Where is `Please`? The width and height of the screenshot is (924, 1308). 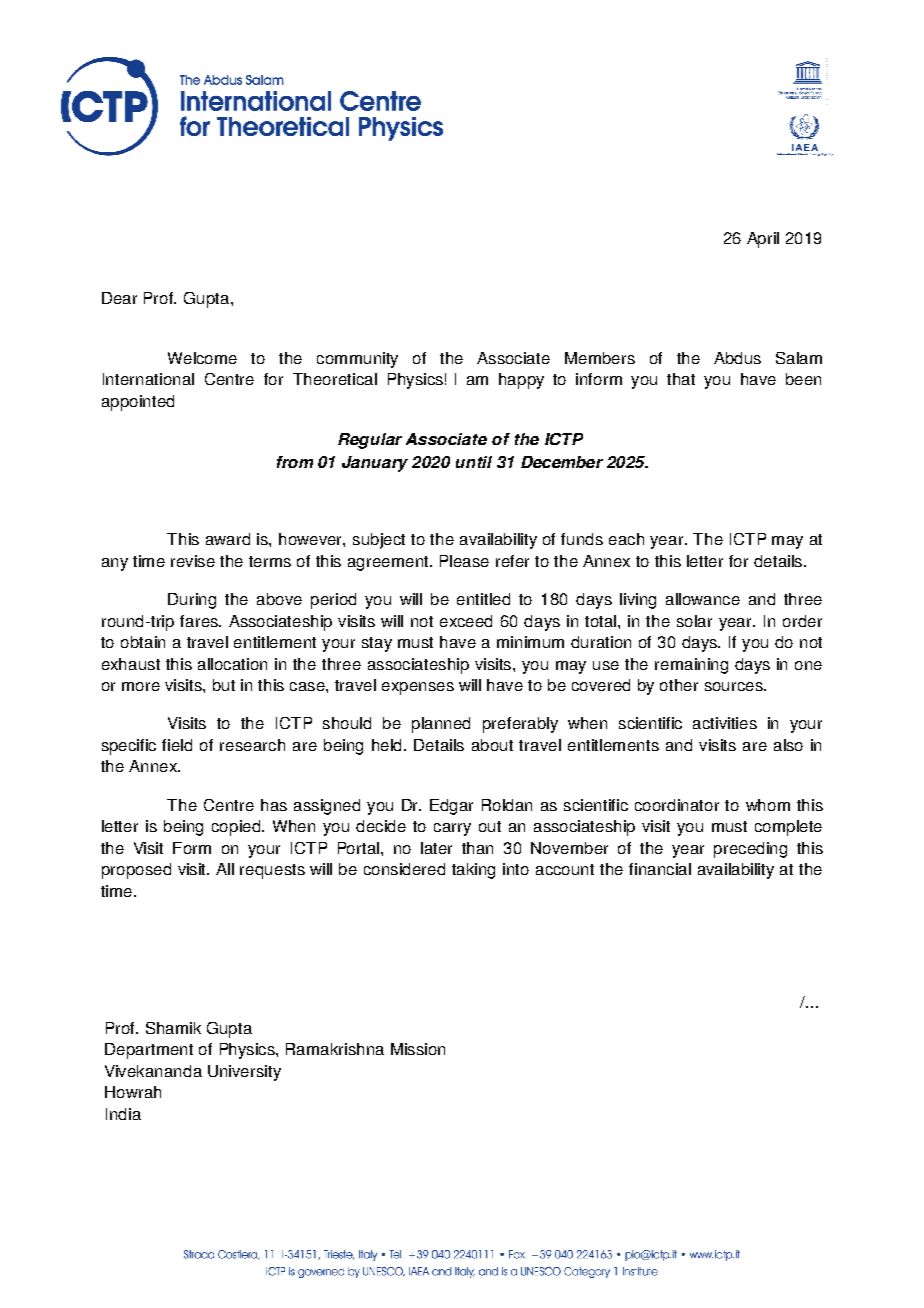 Please is located at coordinates (464, 561).
